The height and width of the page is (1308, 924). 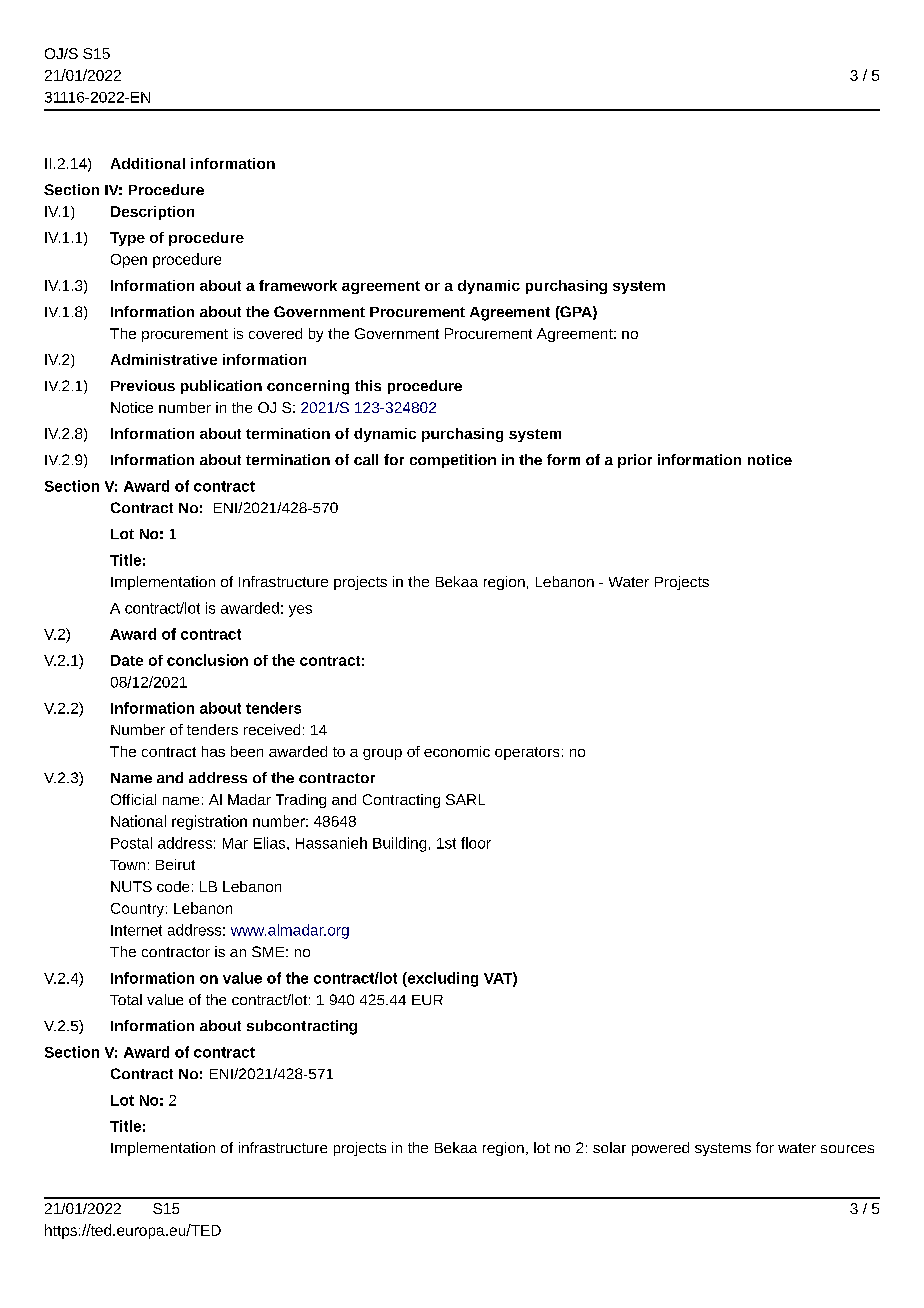 What do you see at coordinates (527, 753) in the page?
I see `operators` at bounding box center [527, 753].
